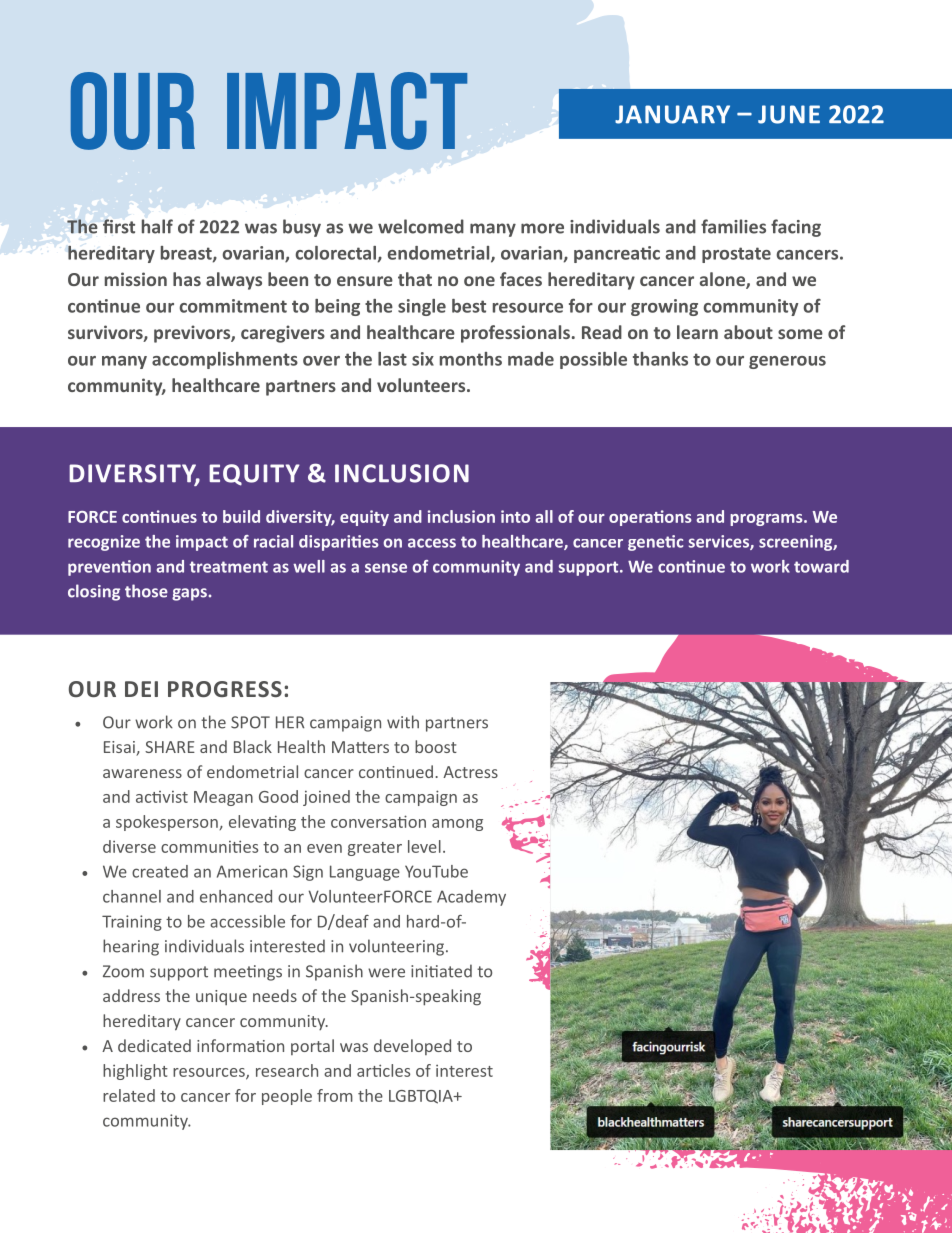 This page has width=952, height=1233. What do you see at coordinates (457, 825) in the page?
I see `among` at bounding box center [457, 825].
